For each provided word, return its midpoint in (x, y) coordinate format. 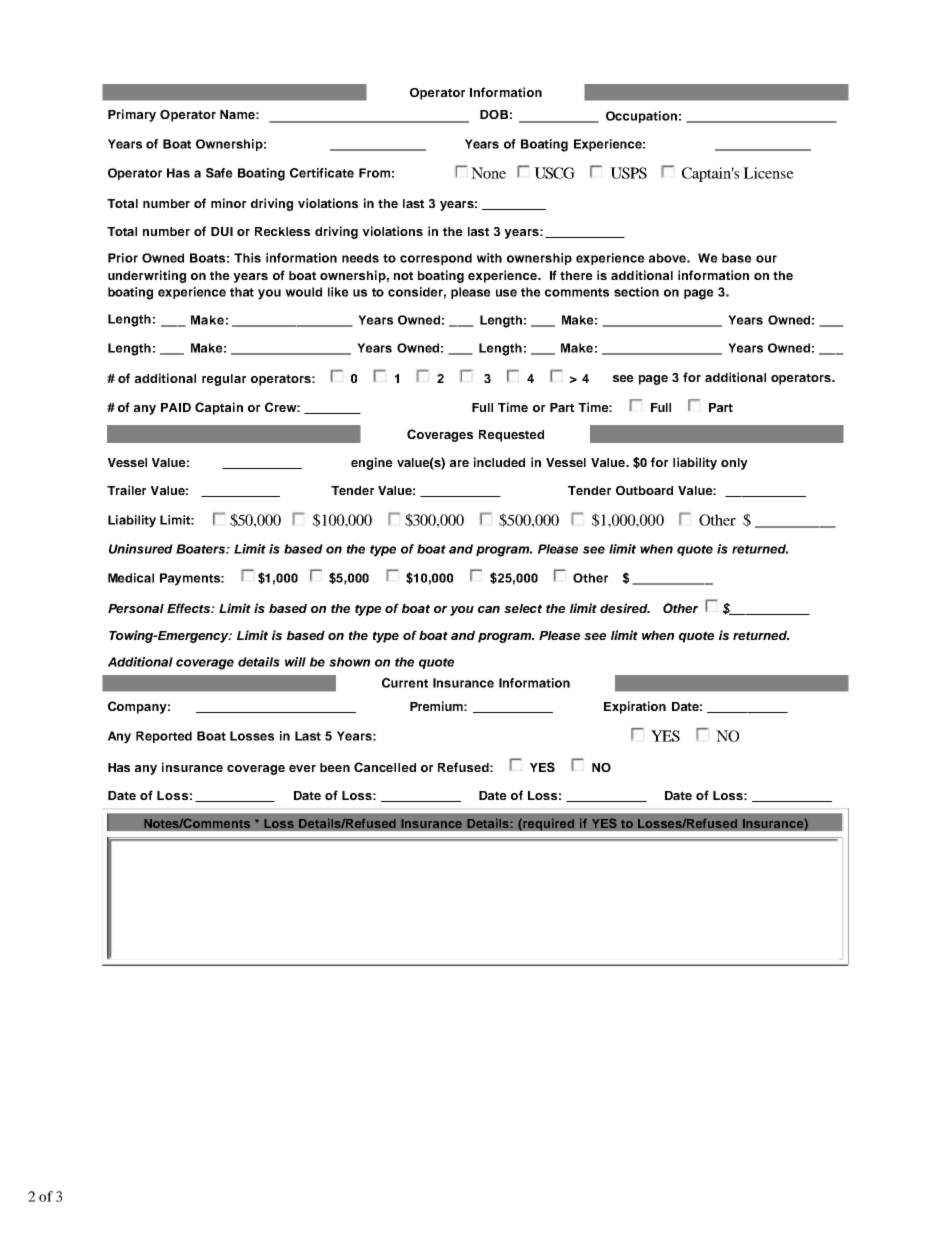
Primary (132, 115)
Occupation (641, 117)
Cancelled (385, 767)
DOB (494, 114)
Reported (164, 737)
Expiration (635, 707)
